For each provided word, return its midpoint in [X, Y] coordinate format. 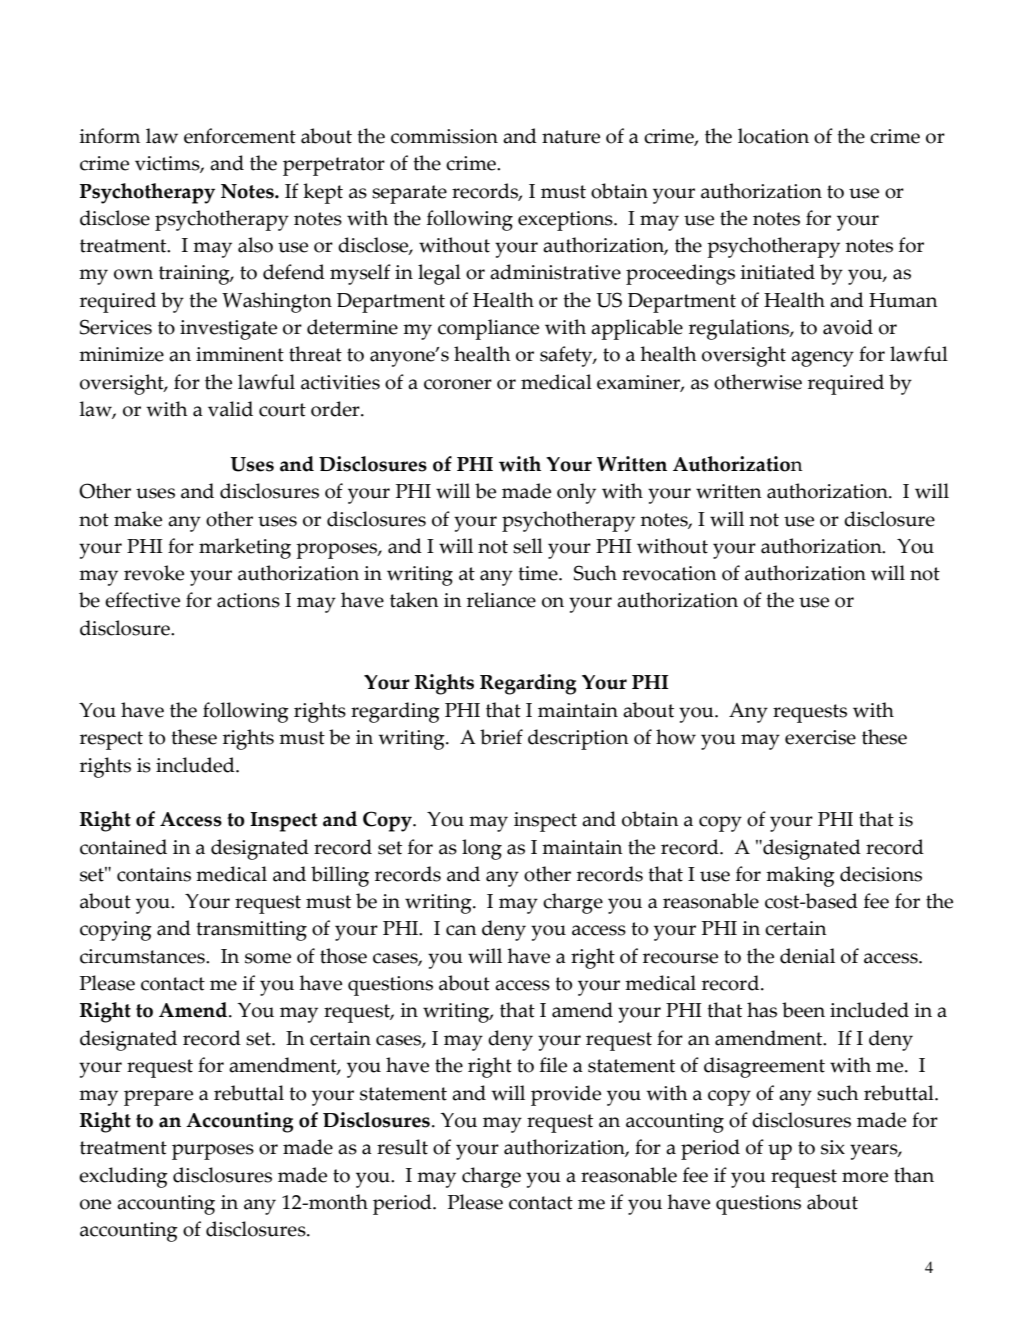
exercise [820, 737]
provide [566, 1095]
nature [571, 137]
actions [248, 600]
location [773, 136]
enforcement [240, 136]
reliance [501, 600]
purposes [213, 1152]
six [833, 1147]
